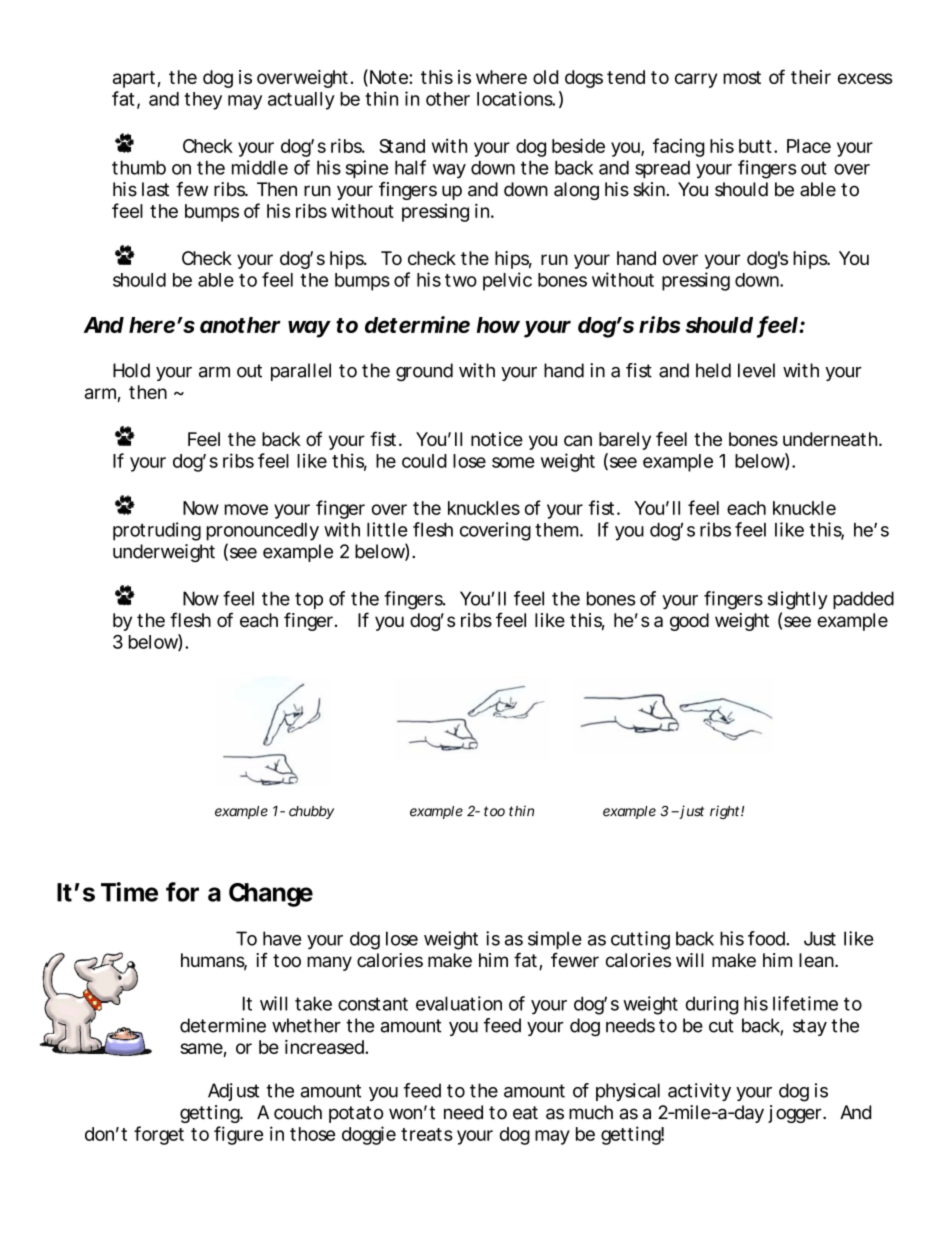 Image resolution: width=952 pixels, height=1233 pixels. What do you see at coordinates (203, 101) in the page?
I see `they` at bounding box center [203, 101].
